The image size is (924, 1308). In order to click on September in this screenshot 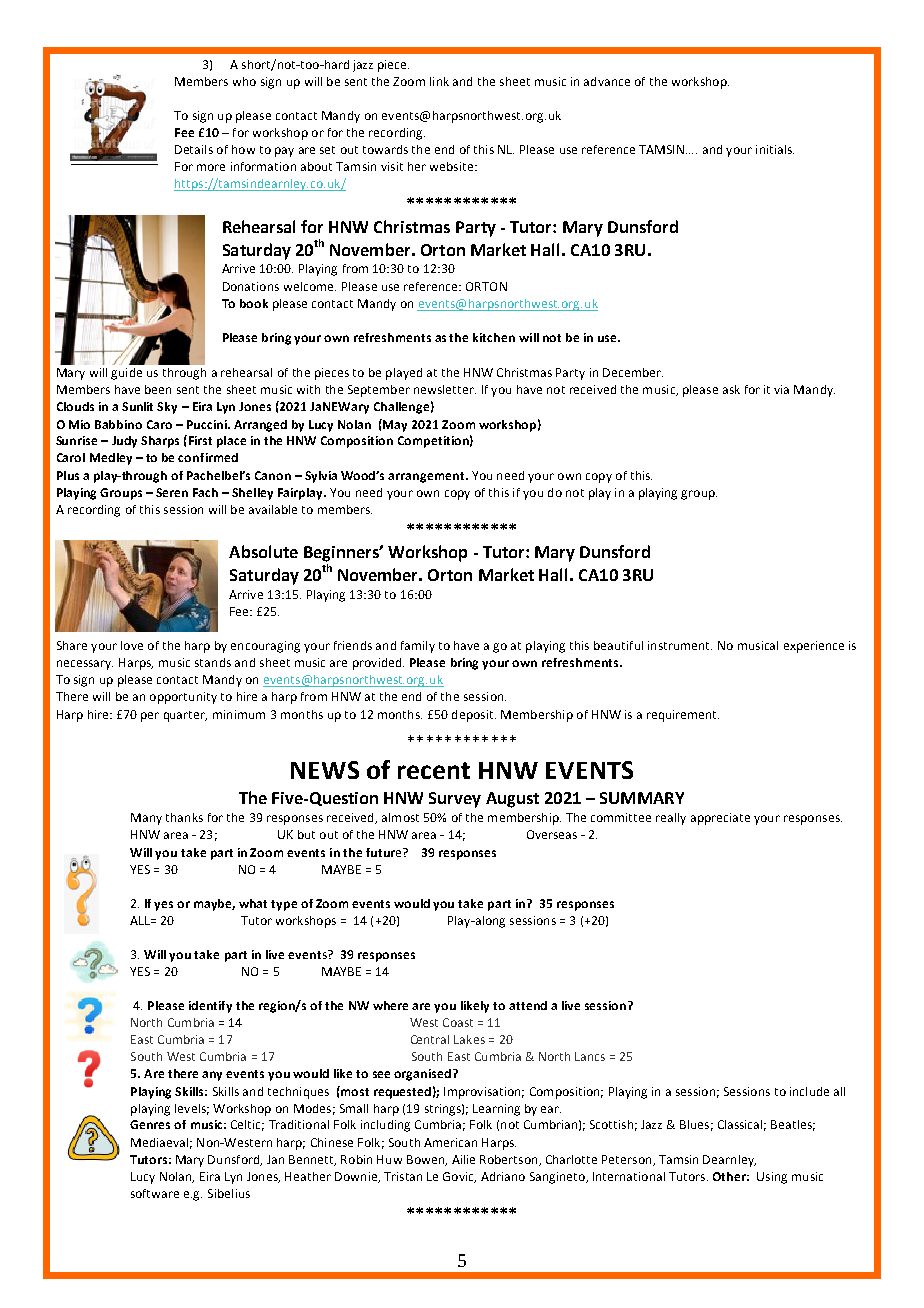, I will do `click(379, 391)`.
